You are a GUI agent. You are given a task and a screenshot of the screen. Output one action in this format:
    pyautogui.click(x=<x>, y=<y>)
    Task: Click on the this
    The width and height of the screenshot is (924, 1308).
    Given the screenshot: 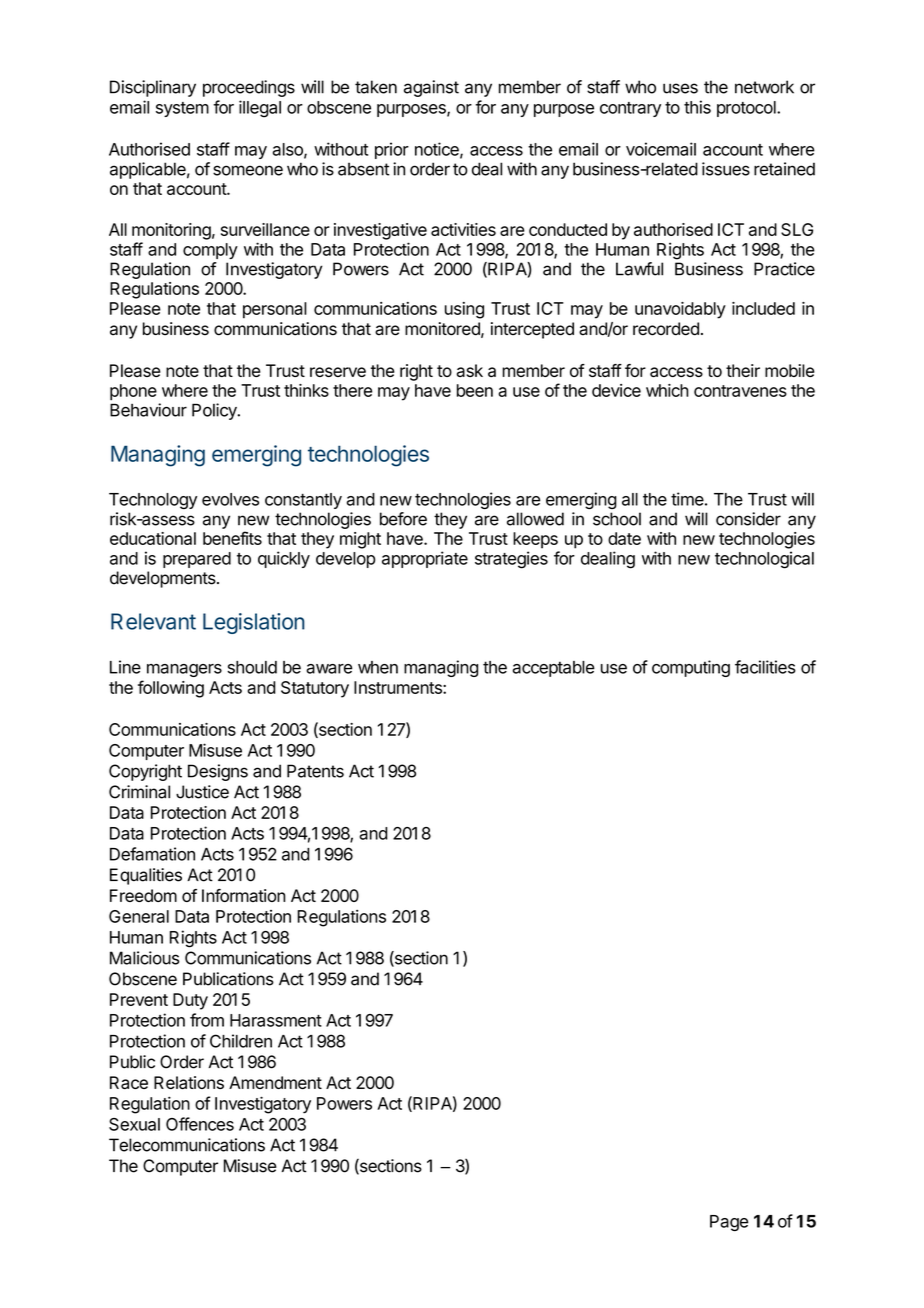 What is the action you would take?
    pyautogui.click(x=697, y=107)
